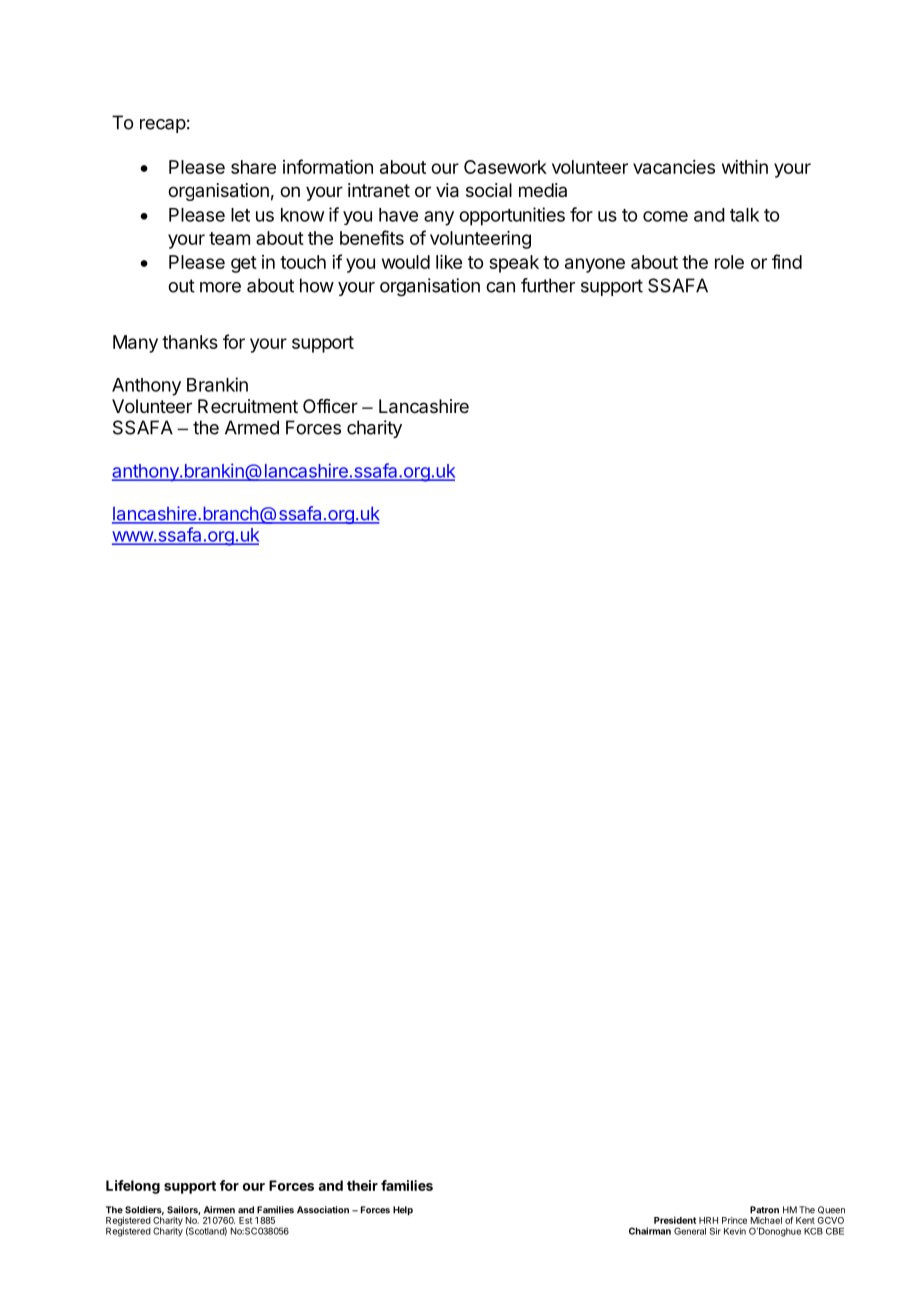  I want to click on Armed, so click(252, 427).
